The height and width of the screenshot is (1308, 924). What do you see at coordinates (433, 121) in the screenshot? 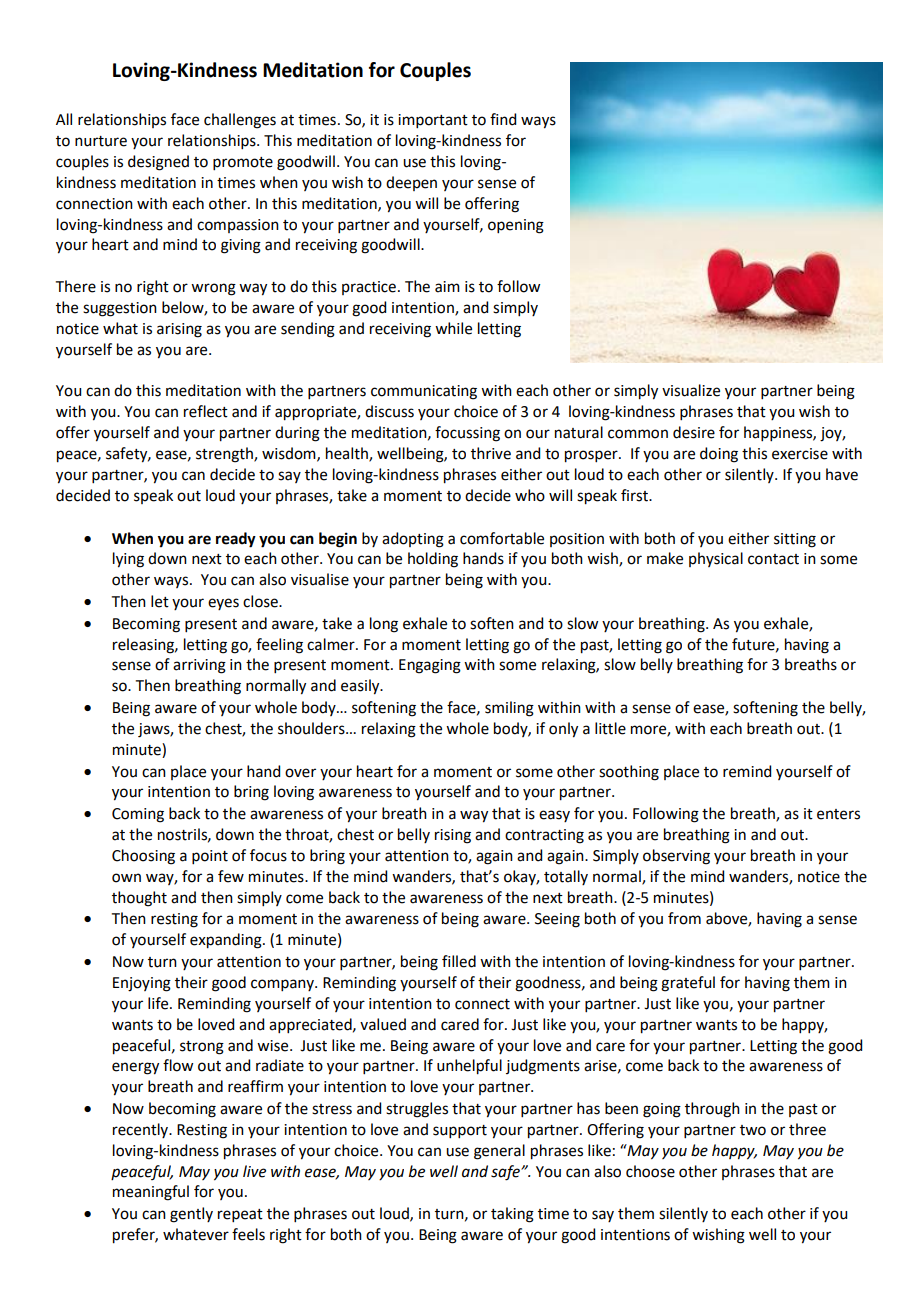
I see `important` at bounding box center [433, 121].
